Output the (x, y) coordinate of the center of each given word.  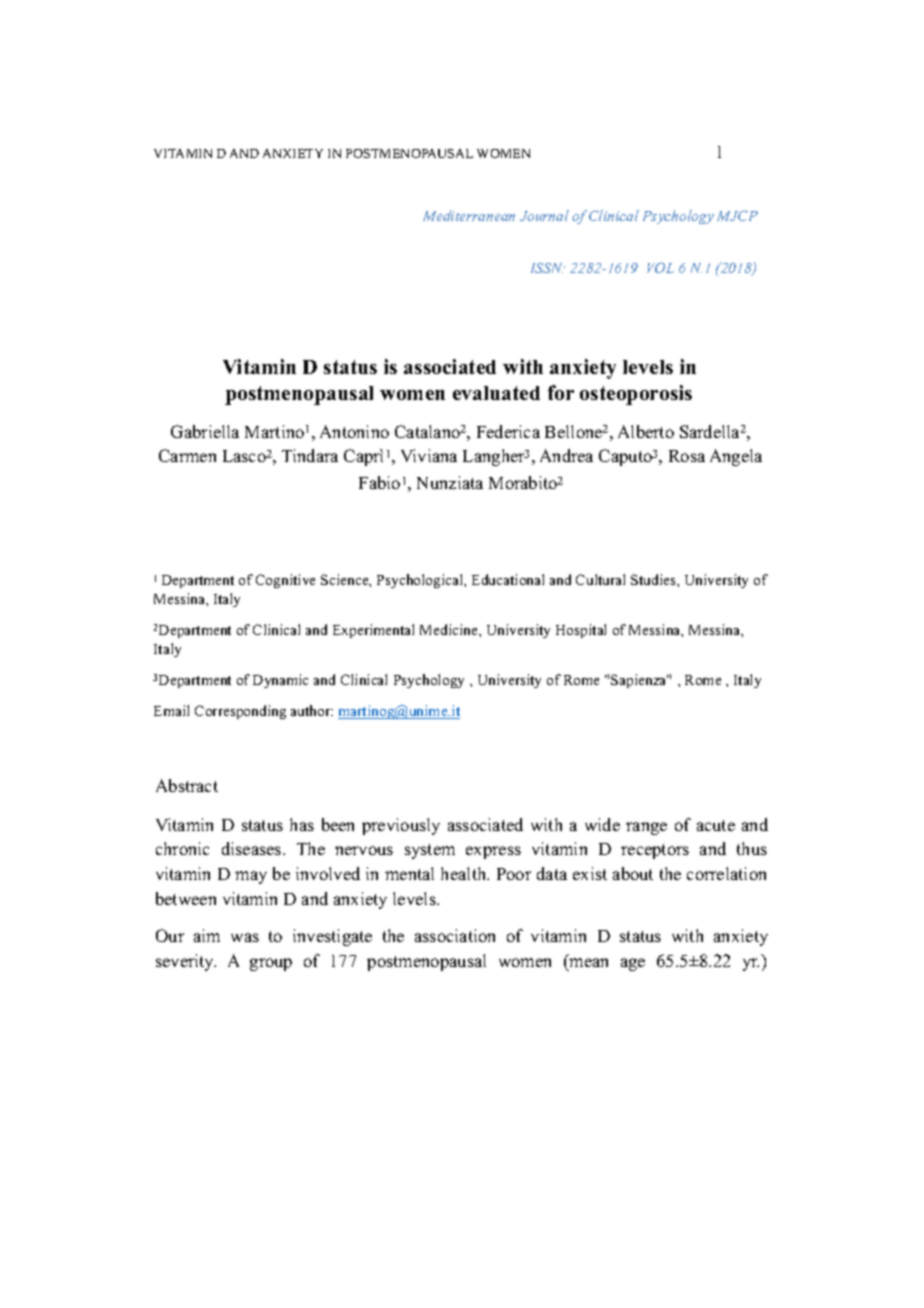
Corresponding (240, 712)
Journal (544, 215)
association (455, 935)
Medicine (450, 629)
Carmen (187, 455)
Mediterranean (469, 215)
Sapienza (640, 681)
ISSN (548, 268)
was (245, 937)
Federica (508, 431)
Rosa (687, 456)
